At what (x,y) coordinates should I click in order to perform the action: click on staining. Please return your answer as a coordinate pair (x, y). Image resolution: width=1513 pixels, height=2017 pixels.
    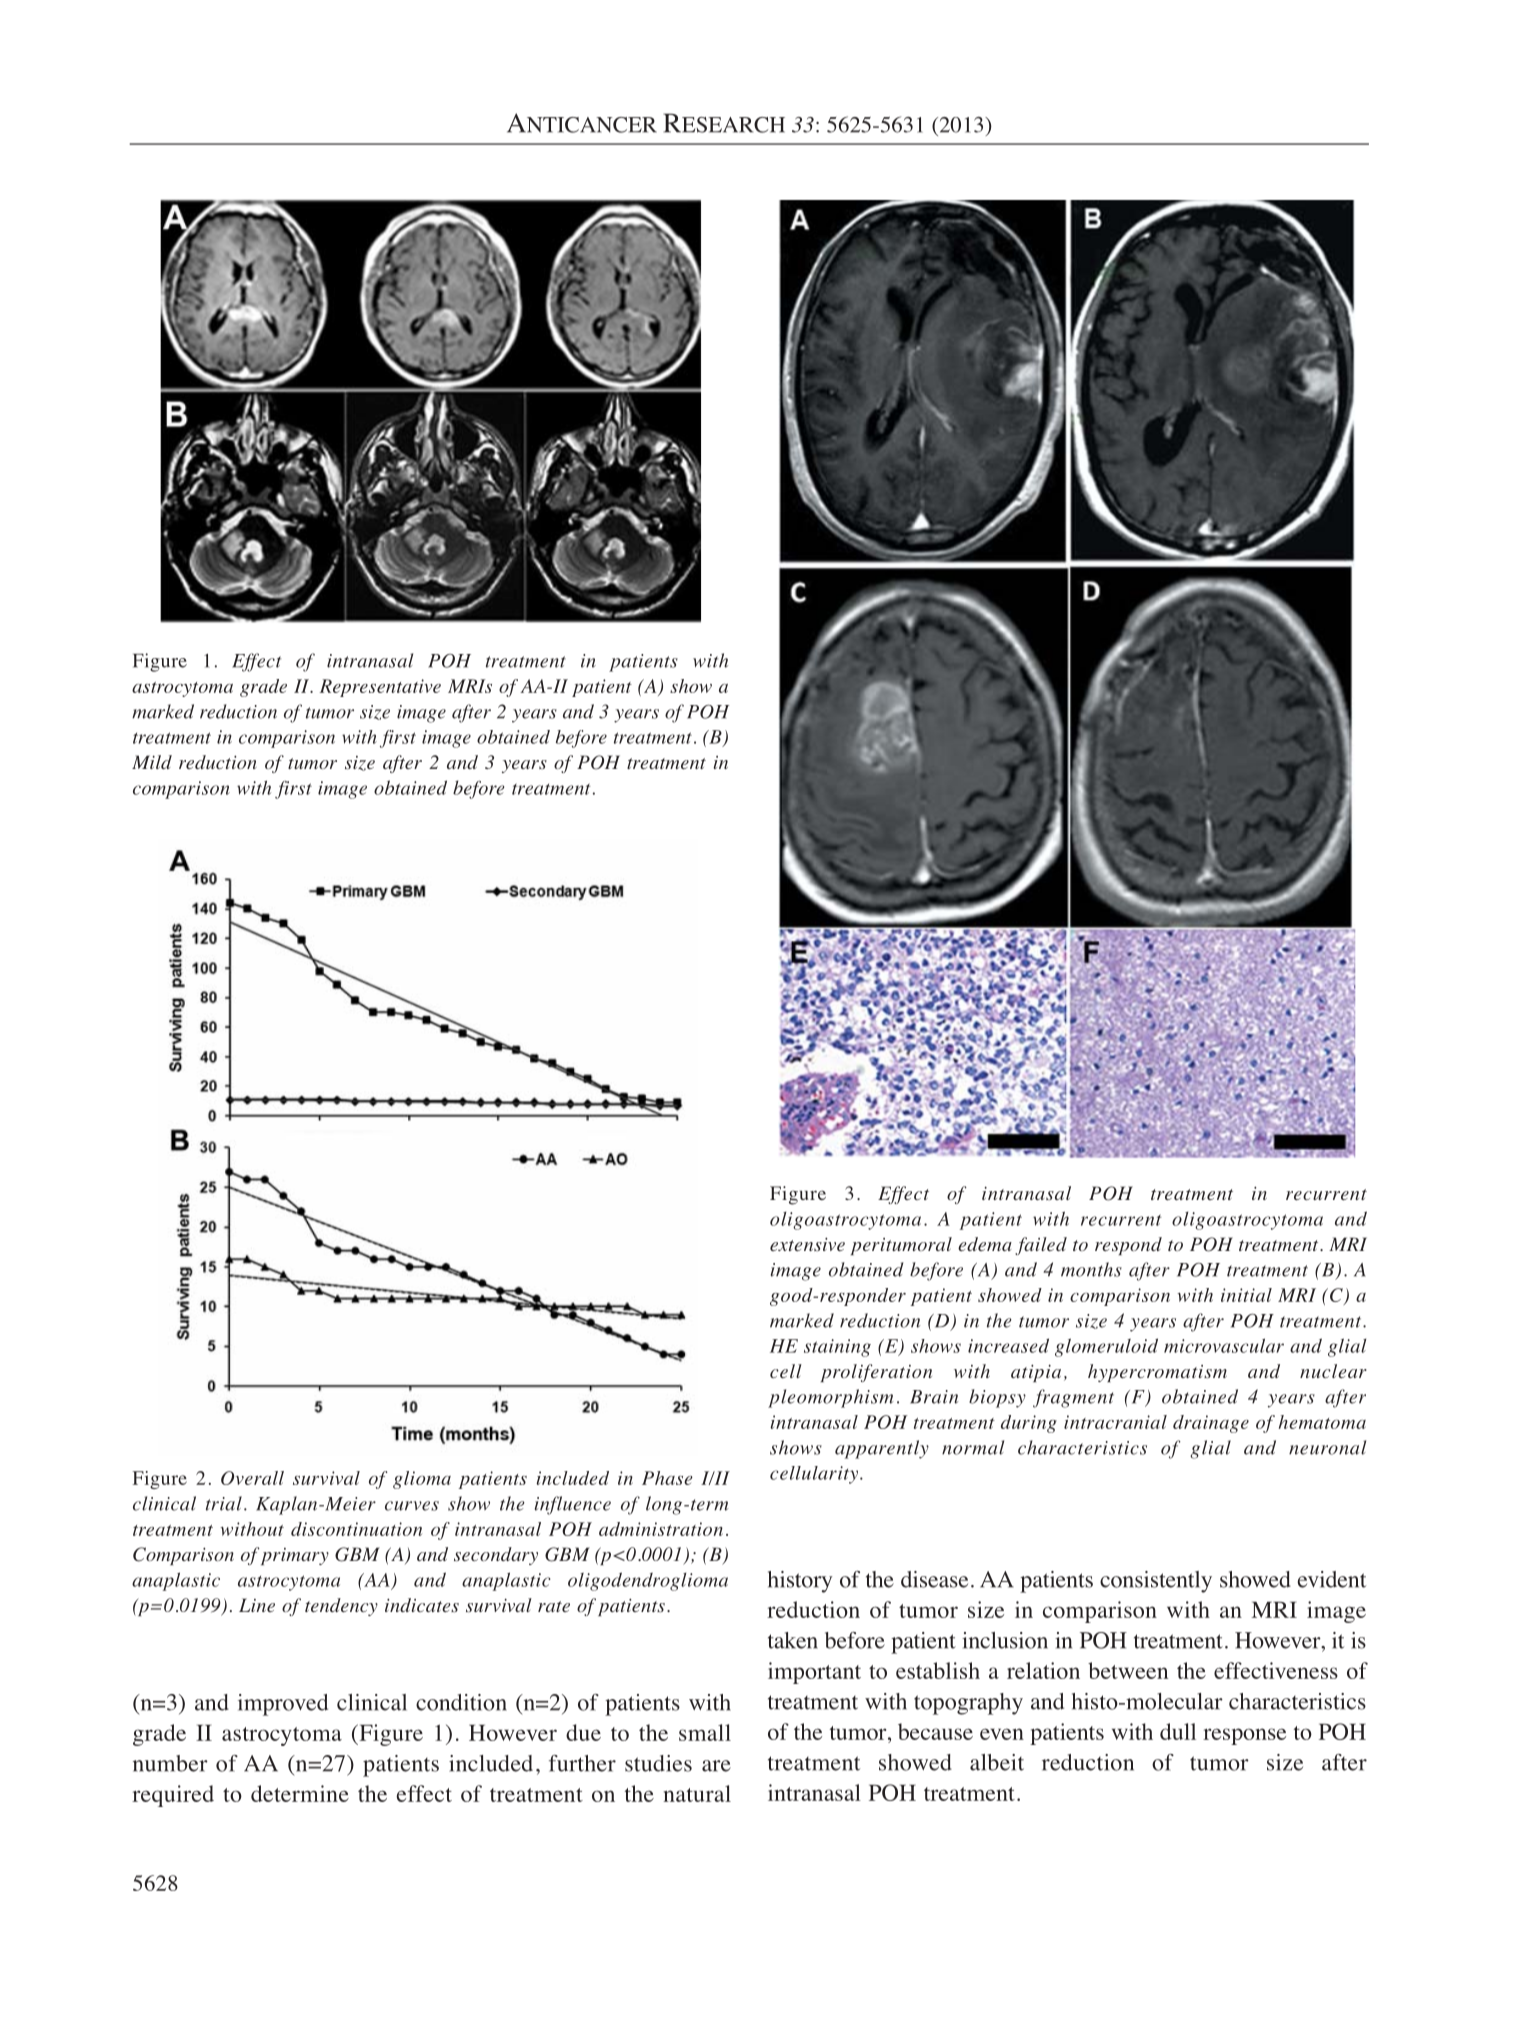
    Looking at the image, I should click on (837, 1348).
